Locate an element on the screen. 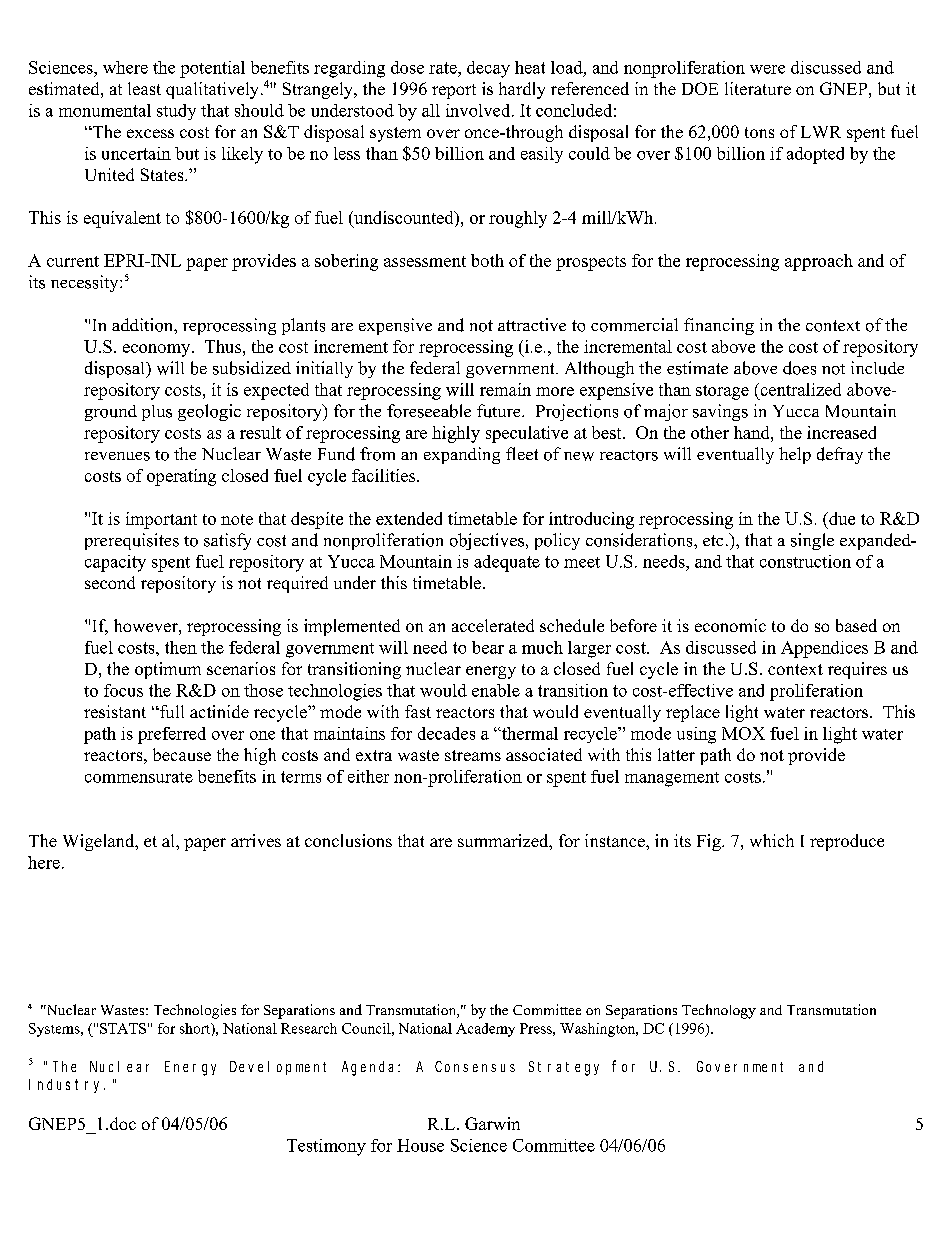 This screenshot has width=952, height=1233. literature is located at coordinates (758, 88).
